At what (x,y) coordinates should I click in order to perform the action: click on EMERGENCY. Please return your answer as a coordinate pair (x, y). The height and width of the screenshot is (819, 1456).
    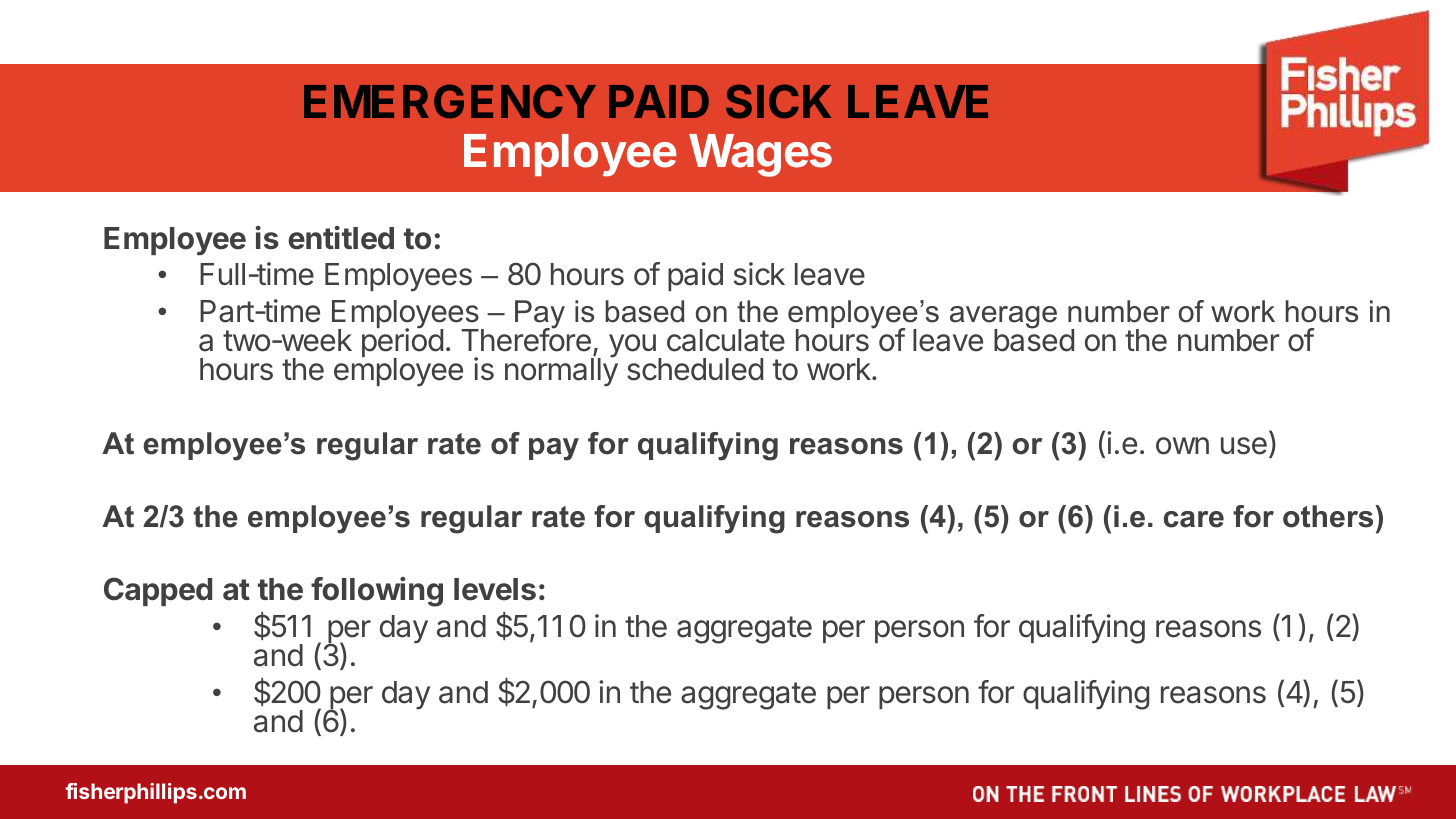
    Looking at the image, I should click on (450, 101).
